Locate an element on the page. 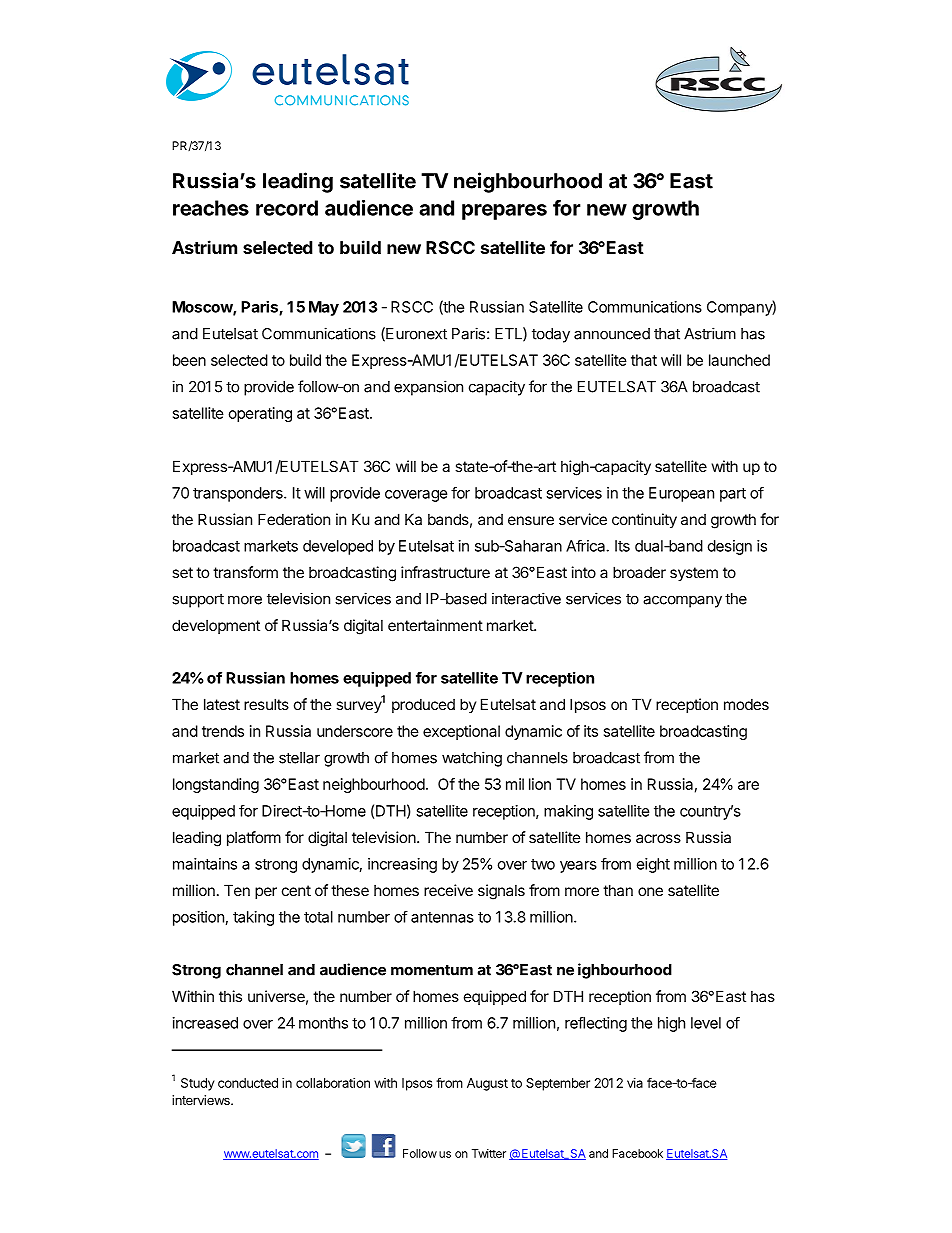 The height and width of the image is (1233, 952). produced is located at coordinates (423, 705).
